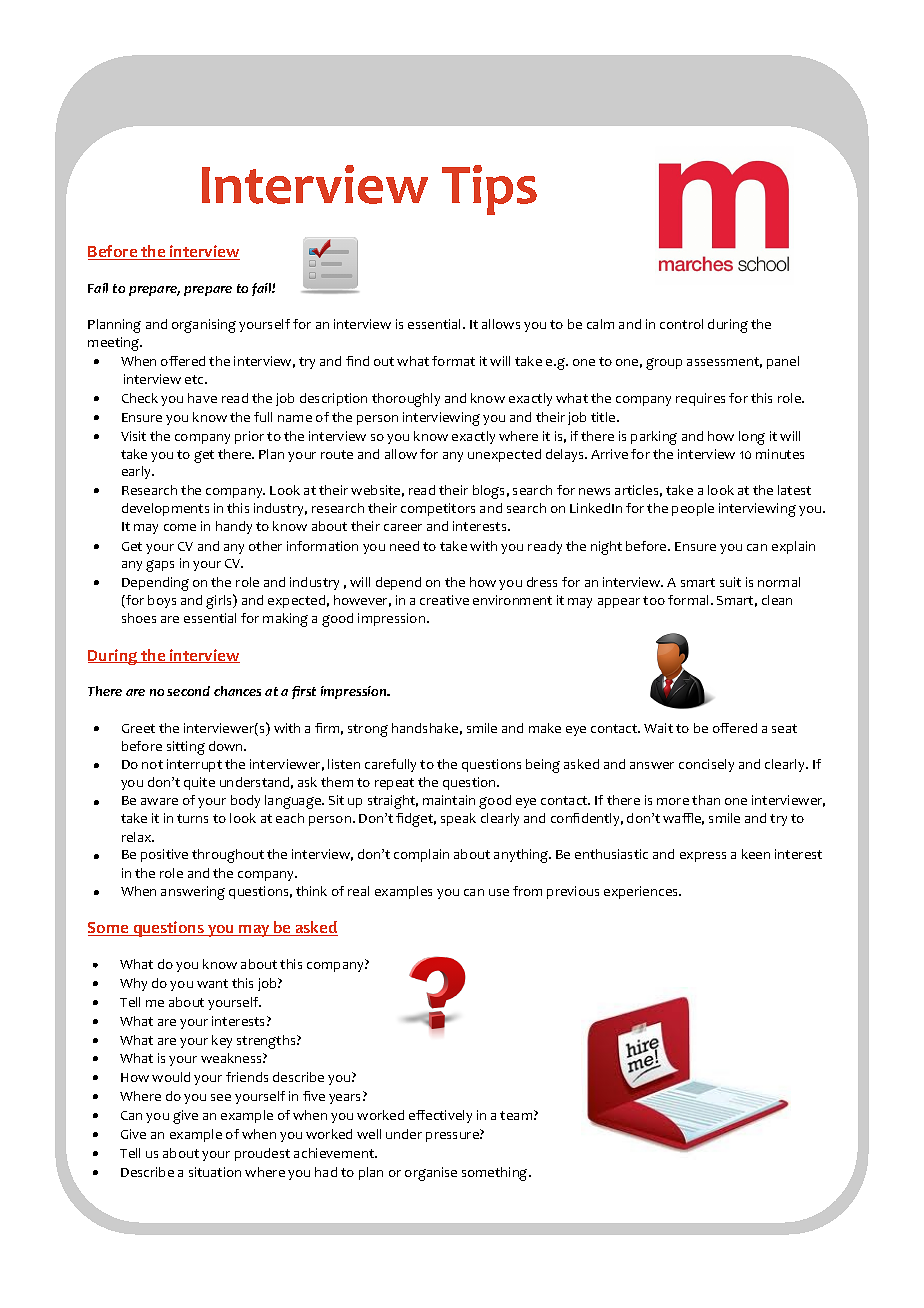  I want to click on organising, so click(204, 326).
